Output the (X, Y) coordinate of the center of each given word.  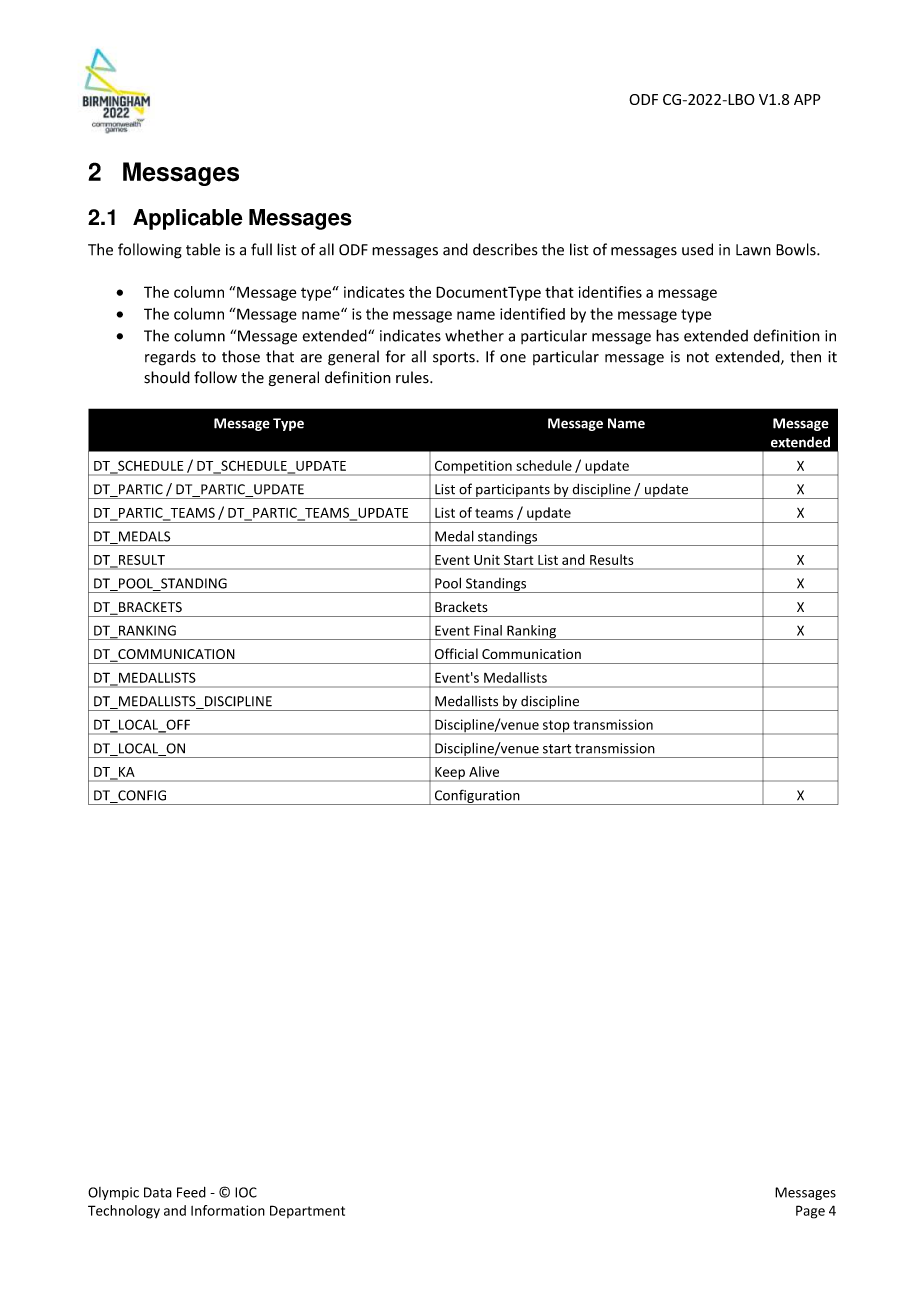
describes (505, 249)
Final (488, 630)
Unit (487, 560)
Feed (191, 1192)
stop (556, 727)
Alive (484, 771)
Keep (450, 774)
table (203, 249)
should (167, 377)
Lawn (753, 250)
